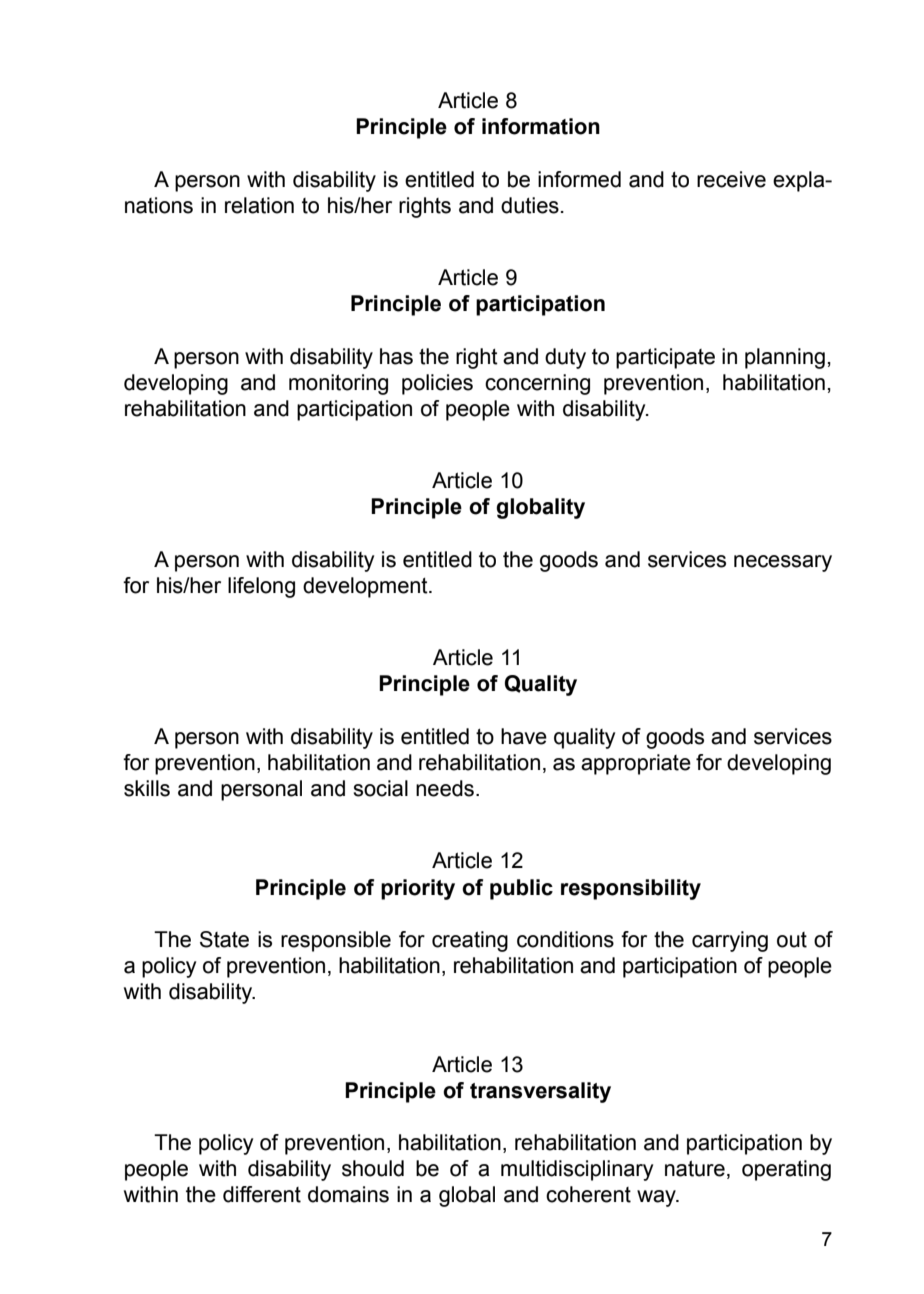  Describe the element at coordinates (261, 587) in the document. I see `lifelong` at that location.
